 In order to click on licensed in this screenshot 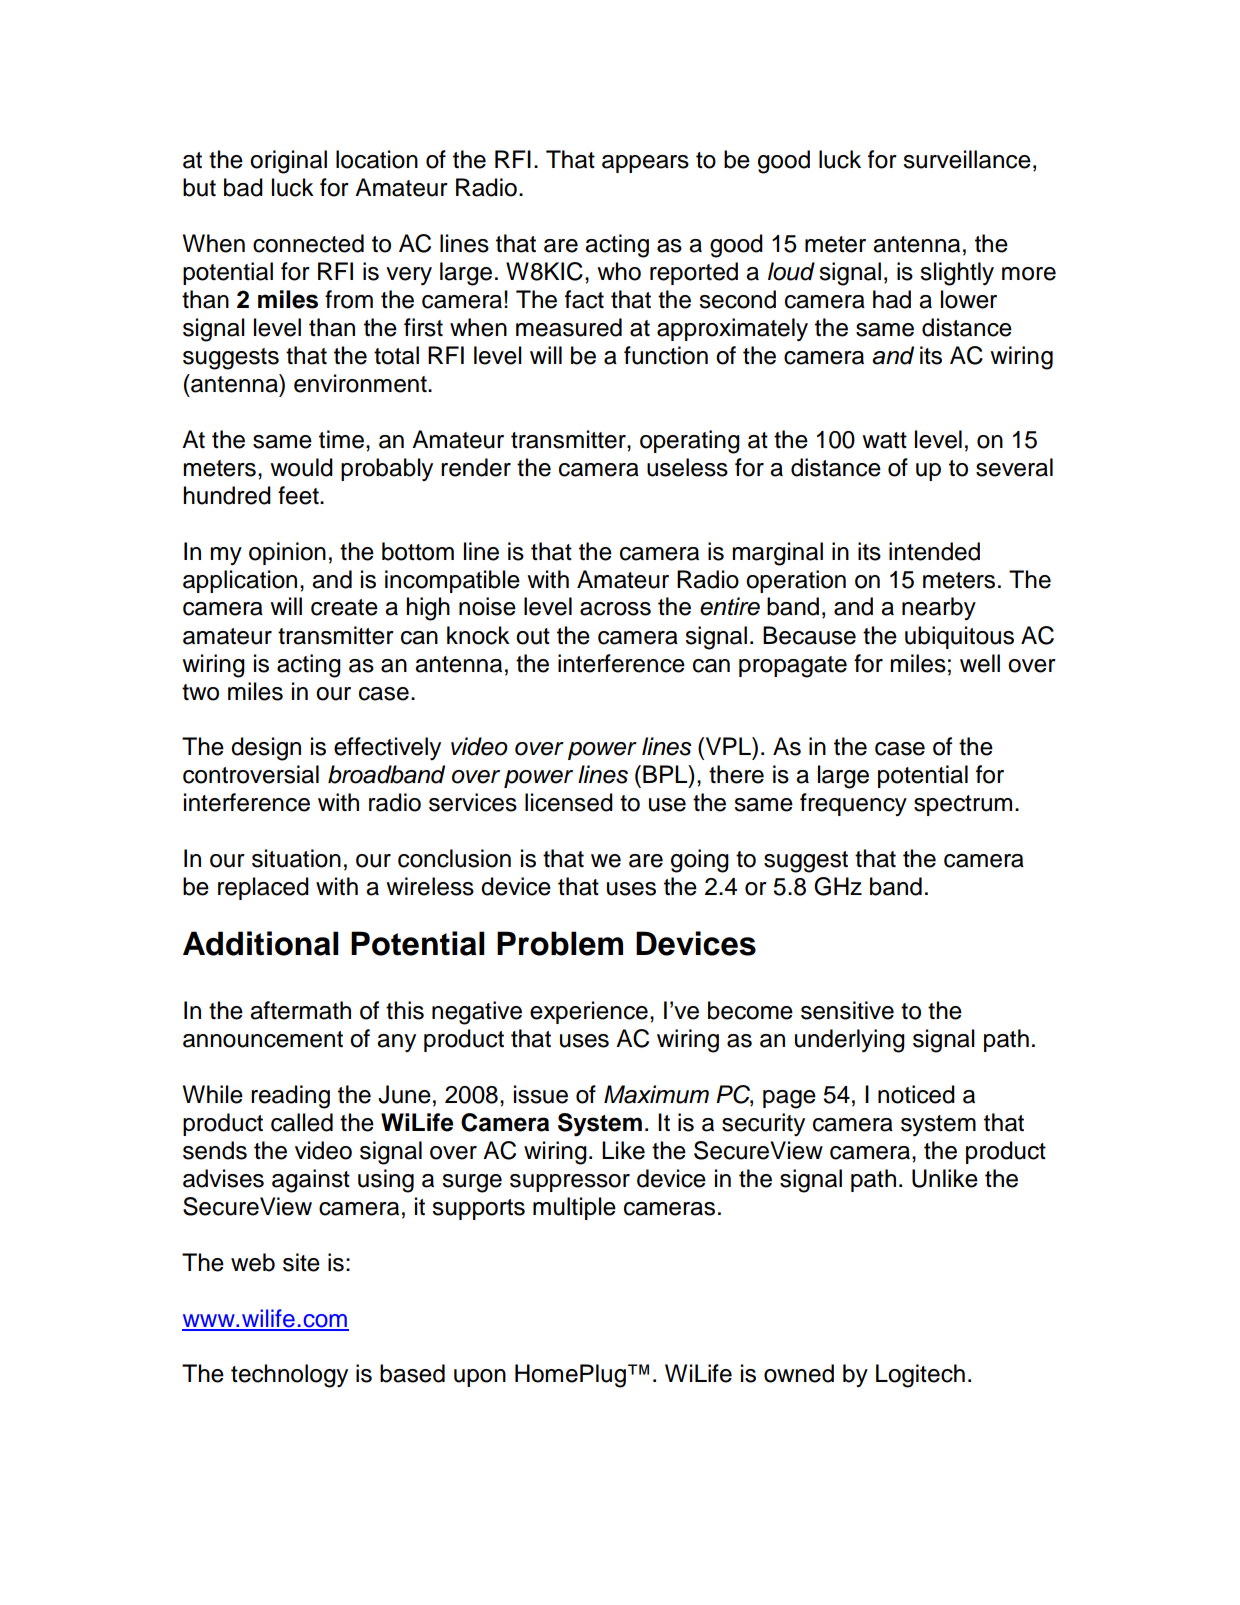, I will do `click(569, 802)`.
